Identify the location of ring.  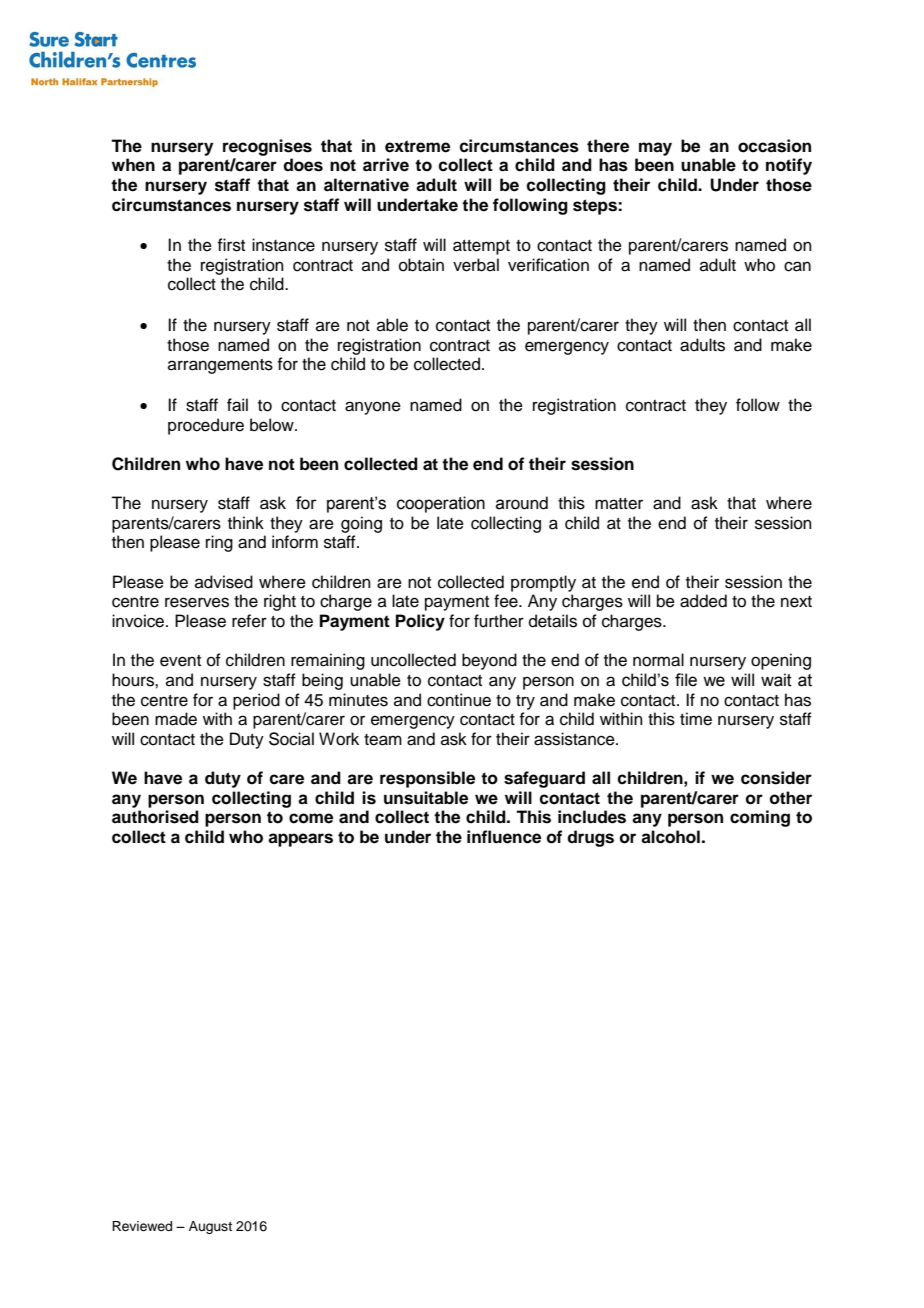
(219, 543).
